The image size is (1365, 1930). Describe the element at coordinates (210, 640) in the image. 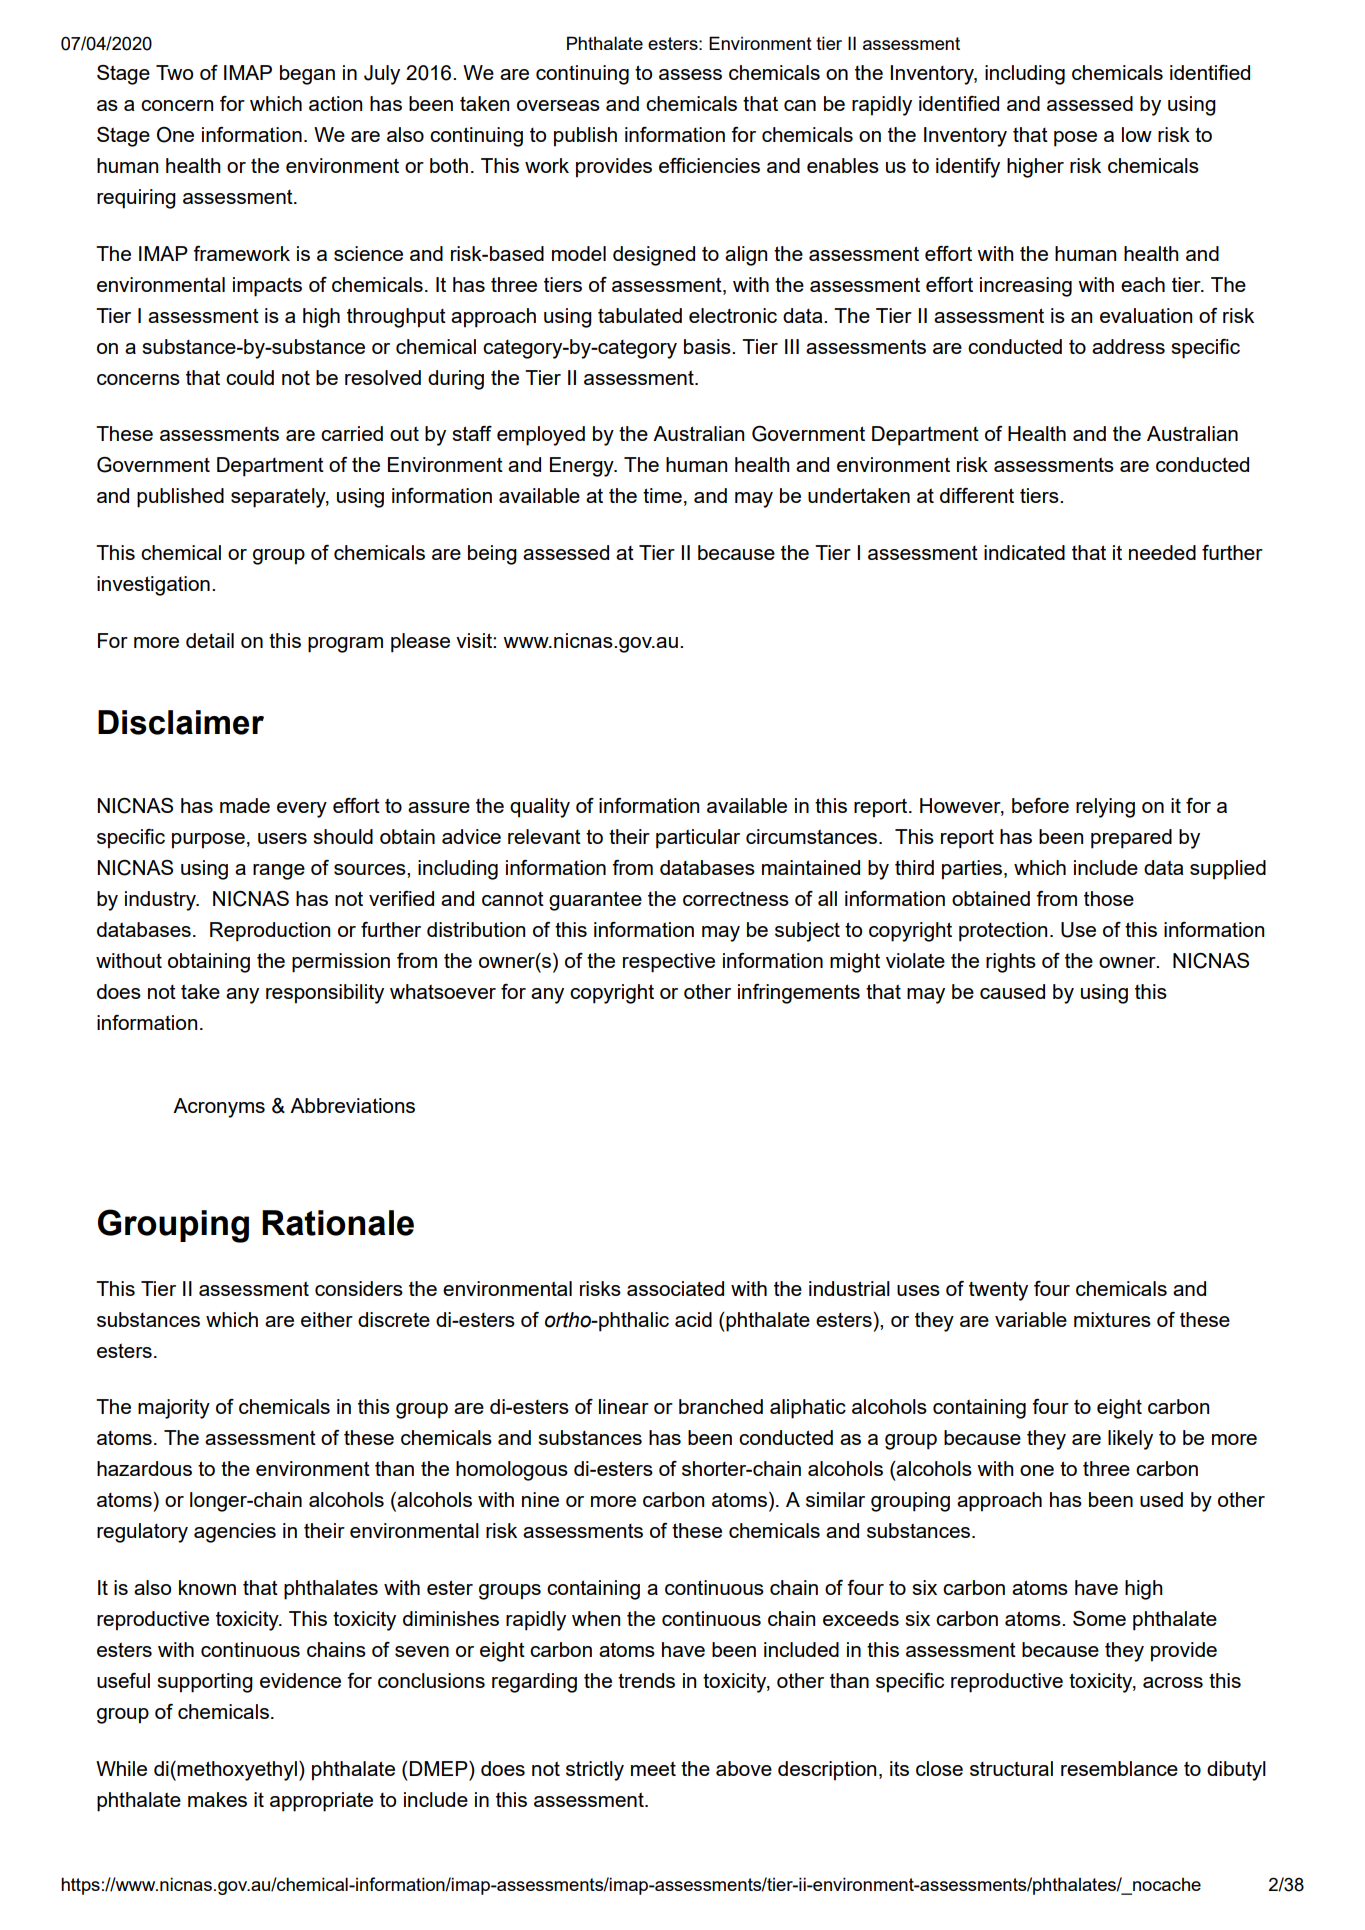

I see `detail` at that location.
